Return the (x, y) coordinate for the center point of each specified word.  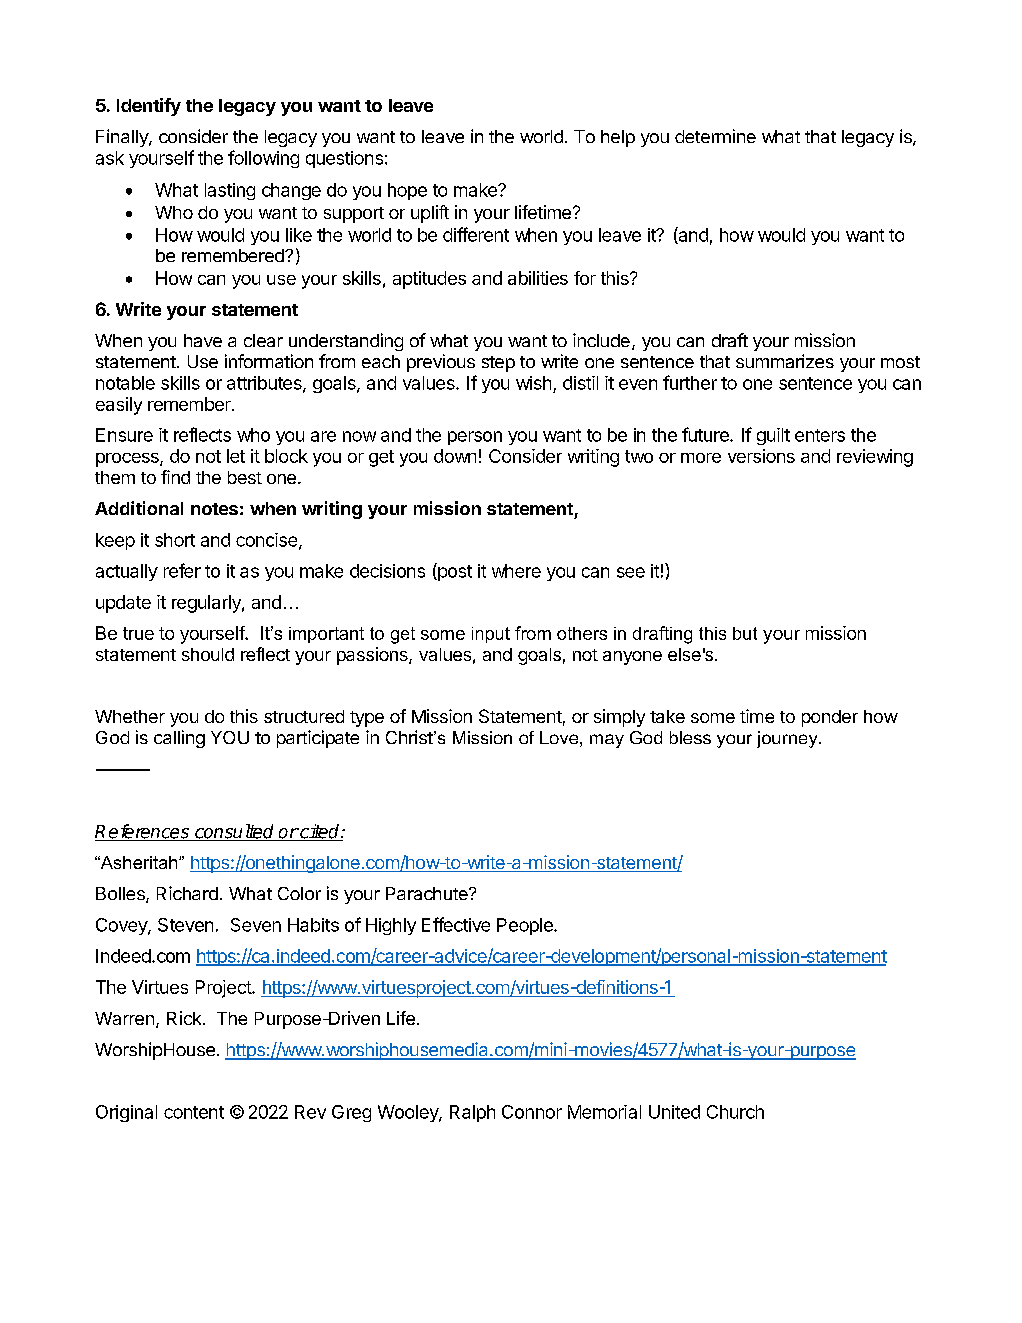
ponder (830, 718)
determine (715, 136)
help (618, 138)
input (491, 635)
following (263, 159)
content (194, 1112)
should (208, 654)
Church (735, 1112)
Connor (532, 1112)
